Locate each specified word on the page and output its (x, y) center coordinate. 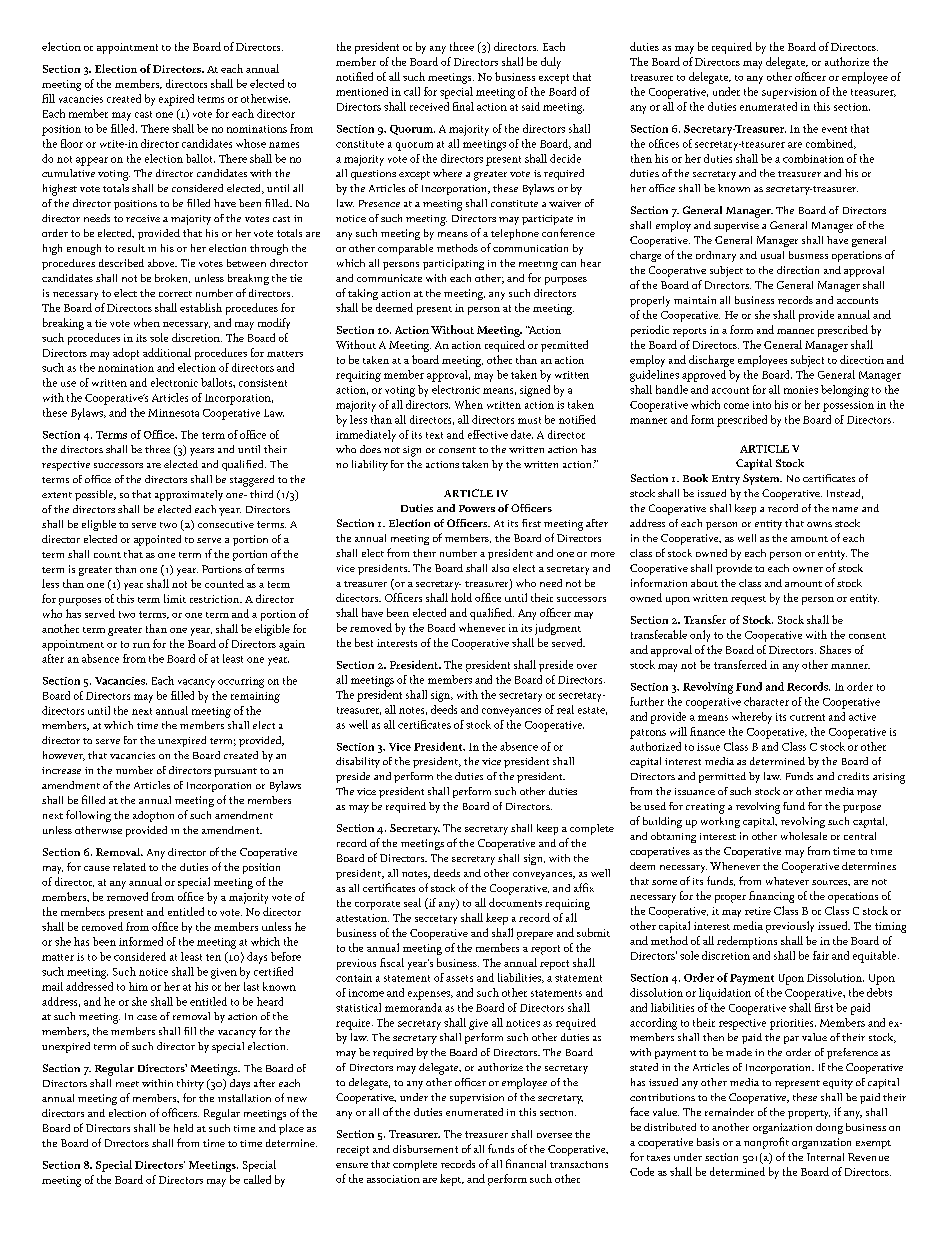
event (834, 129)
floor (72, 143)
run (141, 645)
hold (461, 597)
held (183, 1128)
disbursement (425, 1149)
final (463, 106)
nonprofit (766, 1143)
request (748, 600)
